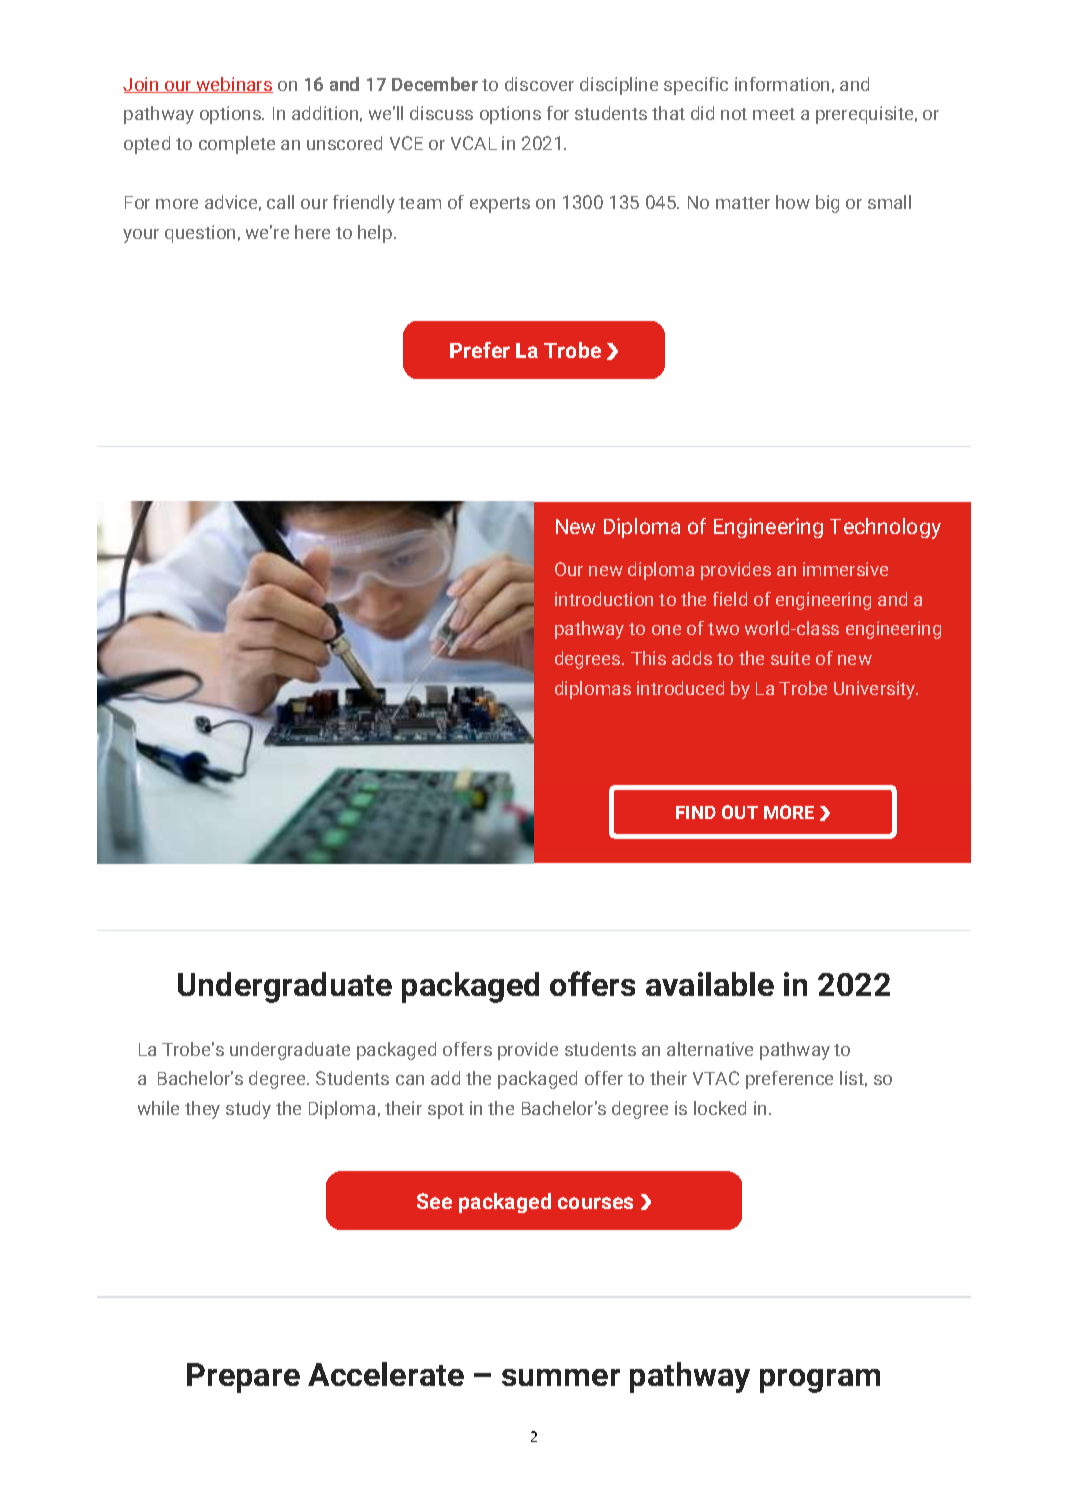 The width and height of the screenshot is (1068, 1511). What do you see at coordinates (141, 236) in the screenshot?
I see `your` at bounding box center [141, 236].
